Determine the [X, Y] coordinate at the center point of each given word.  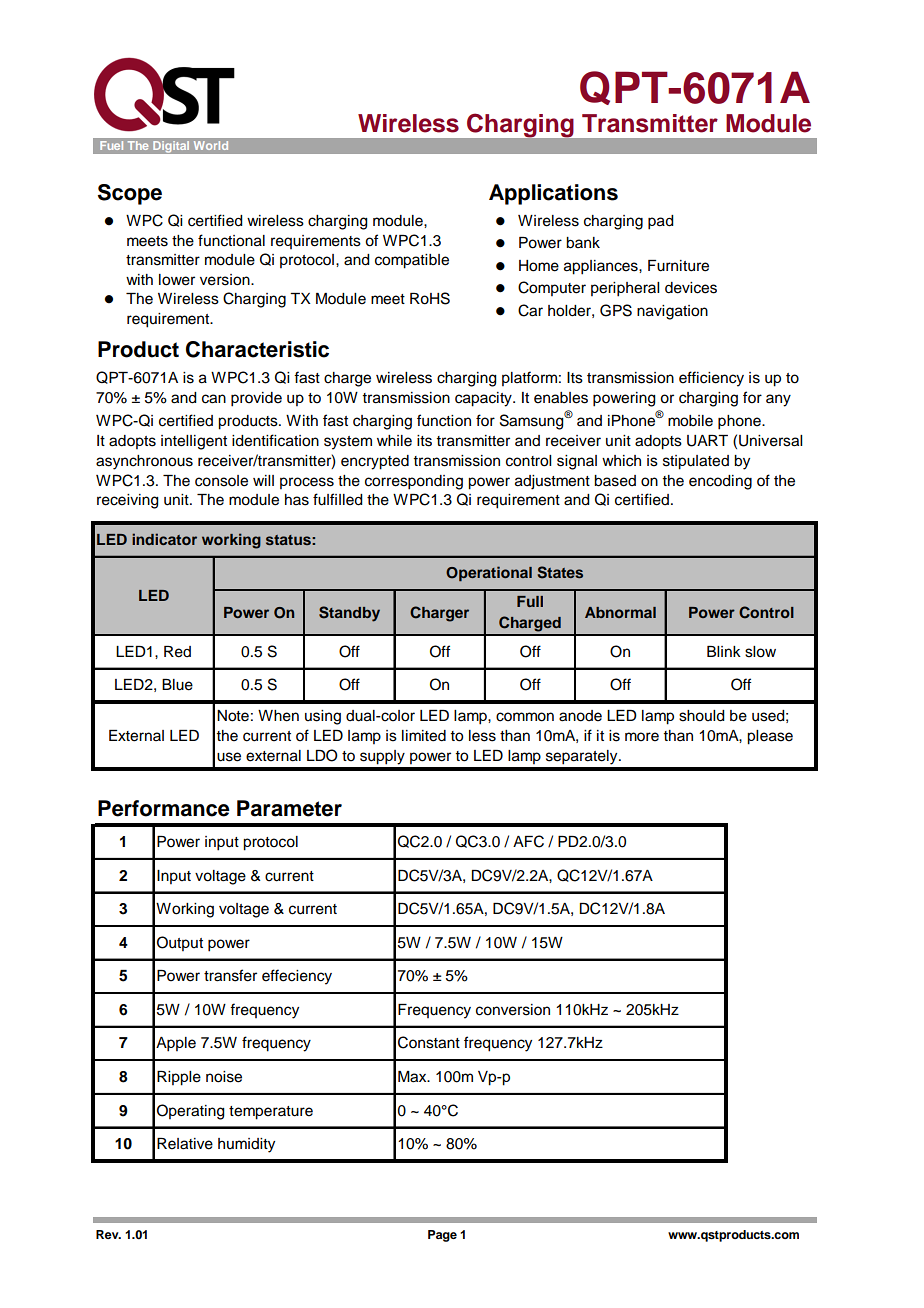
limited [424, 736]
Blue [177, 685]
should [702, 716]
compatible [412, 261]
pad [661, 222]
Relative [185, 1144]
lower [177, 280]
